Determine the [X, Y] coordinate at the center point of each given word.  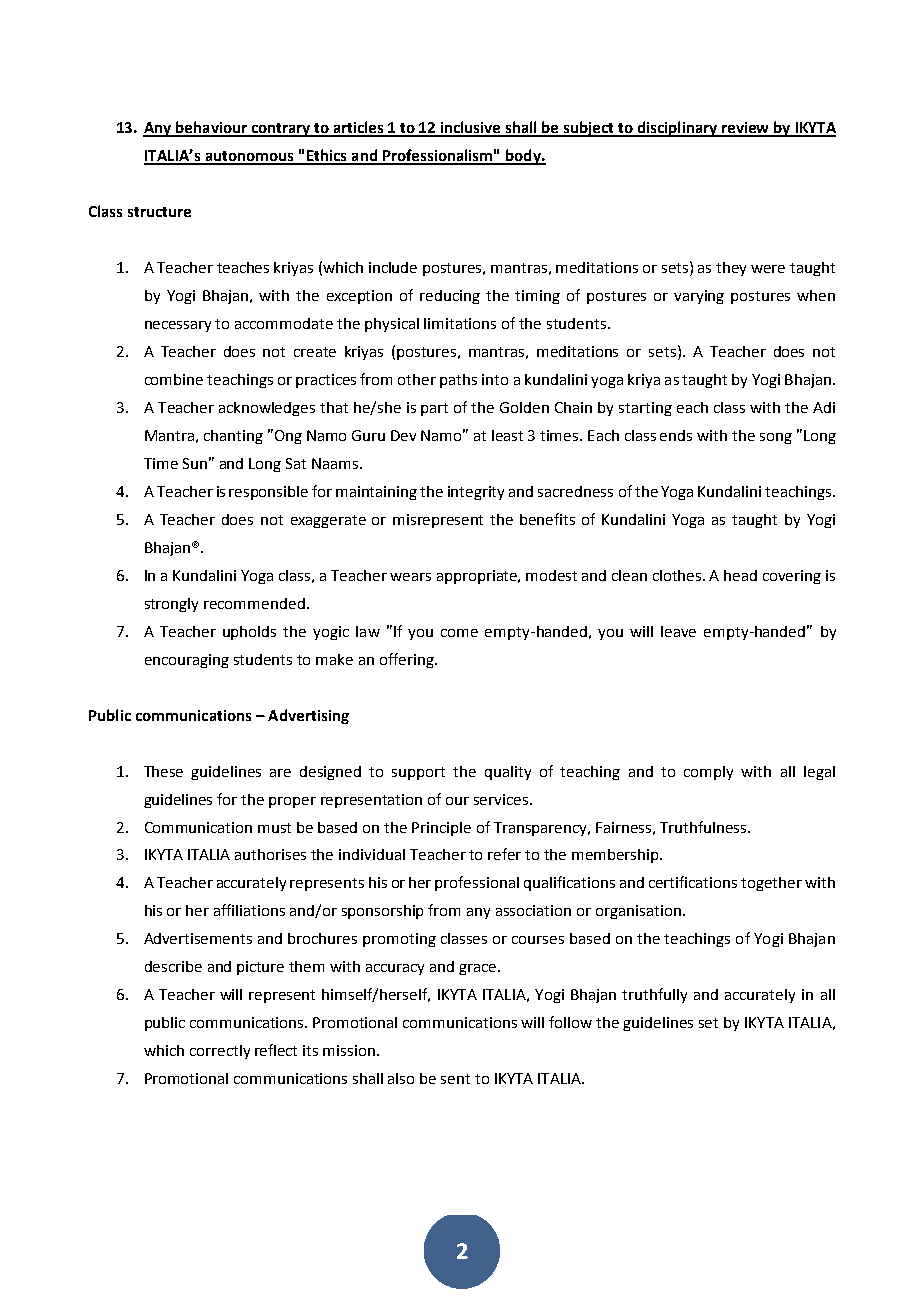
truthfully [654, 995]
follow [570, 1022]
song [776, 438]
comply [708, 773]
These [163, 771]
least [507, 435]
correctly [220, 1052]
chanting [233, 437]
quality [508, 773]
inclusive [471, 128]
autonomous [249, 157]
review [746, 129]
